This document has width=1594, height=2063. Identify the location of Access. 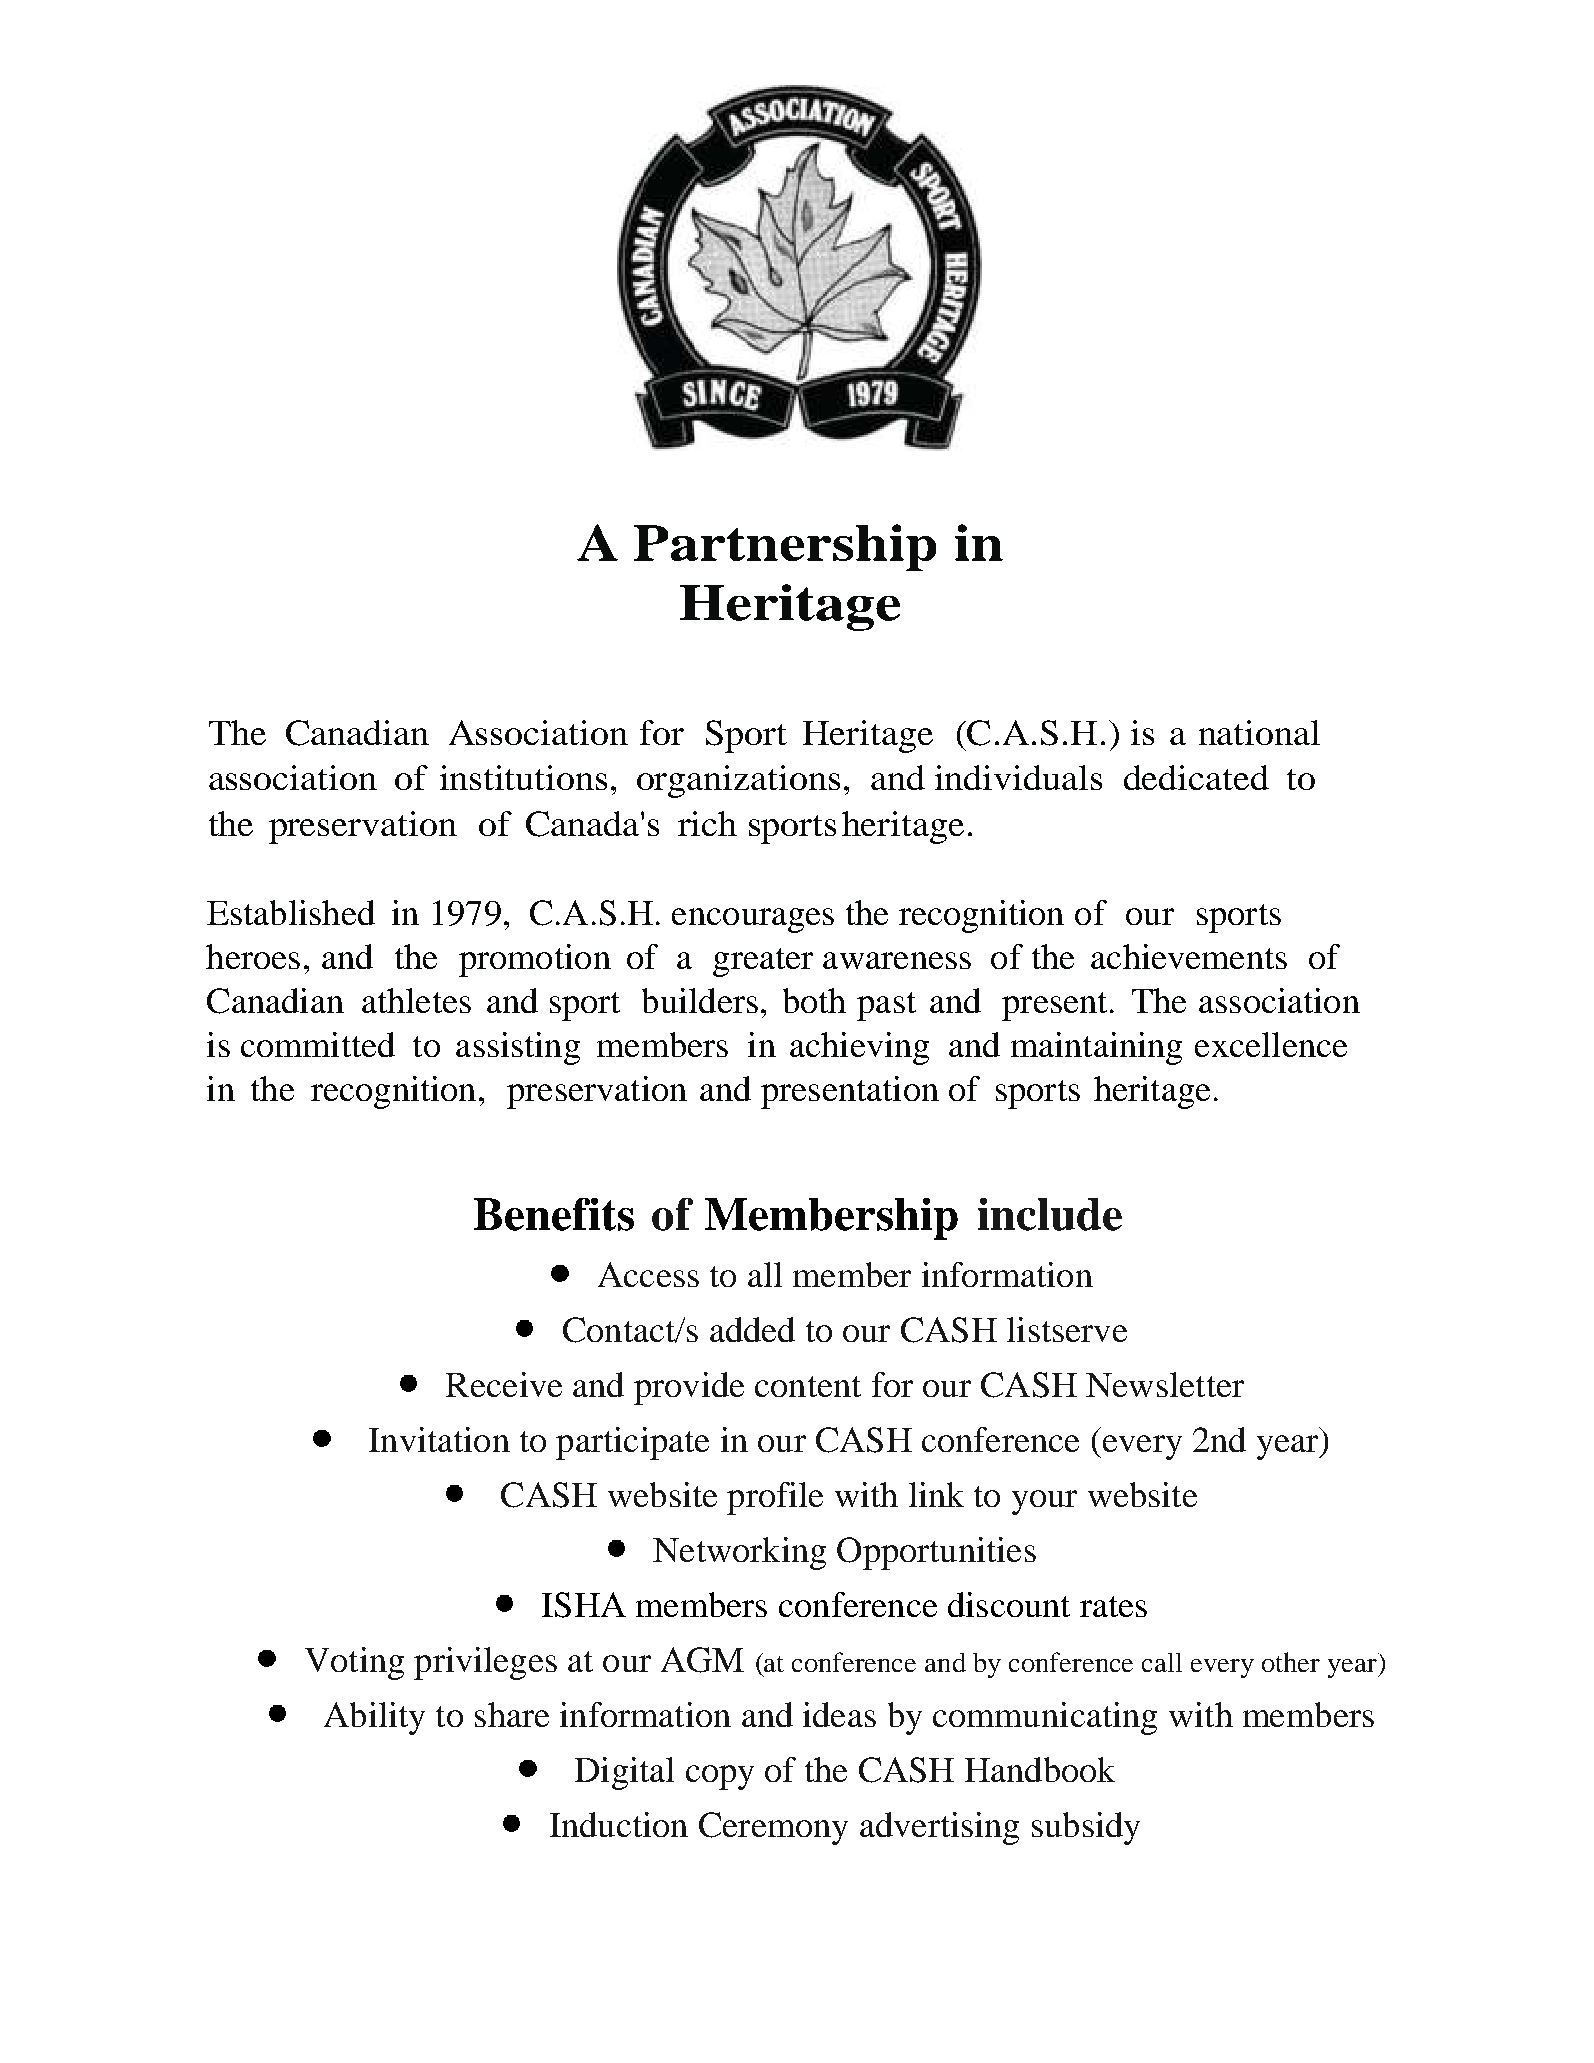
(648, 1274).
